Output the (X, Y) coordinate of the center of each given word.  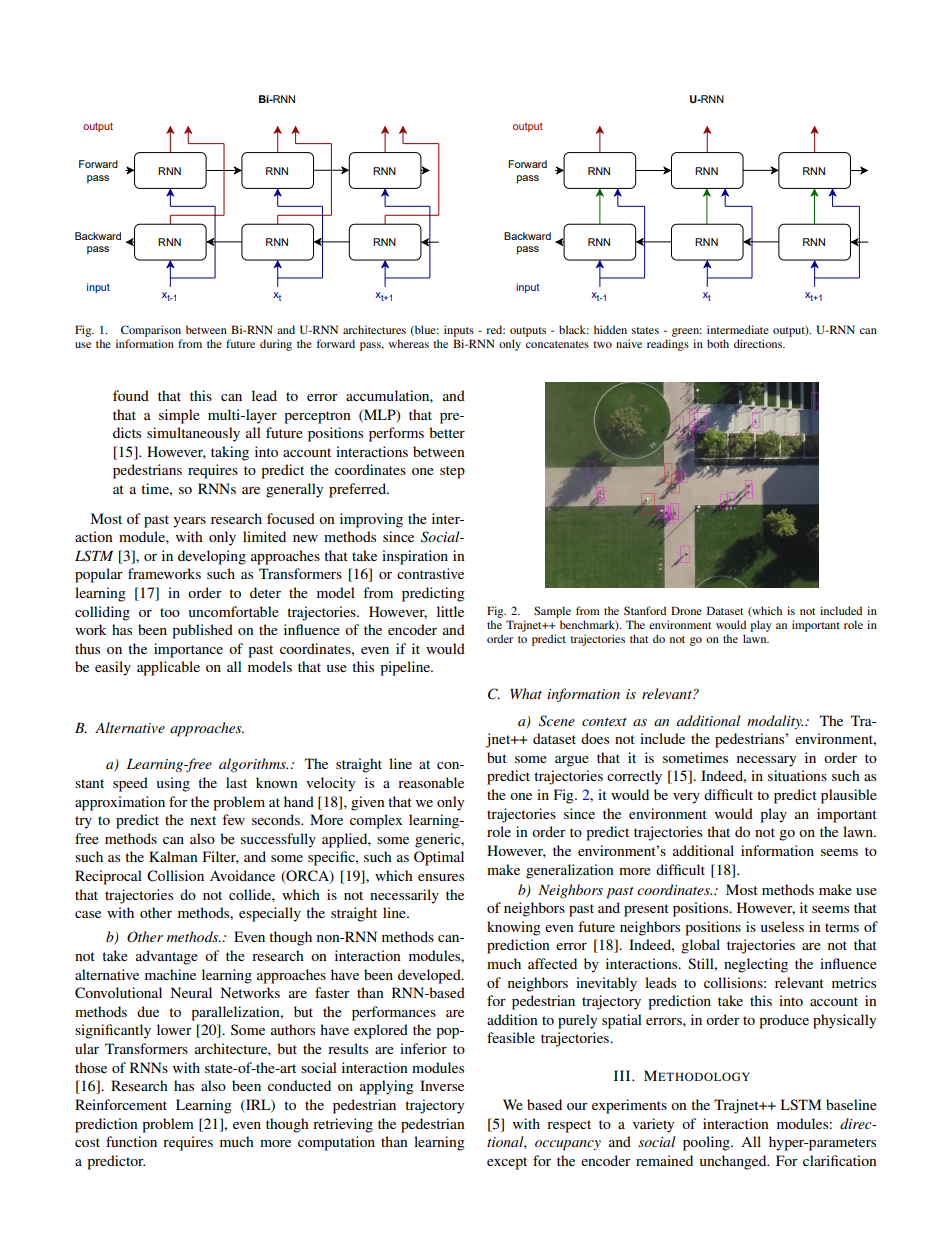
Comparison (151, 331)
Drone (686, 610)
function (131, 1141)
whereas (409, 343)
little (450, 611)
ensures (441, 877)
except (507, 1163)
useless (782, 926)
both (718, 343)
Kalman (173, 856)
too (170, 612)
